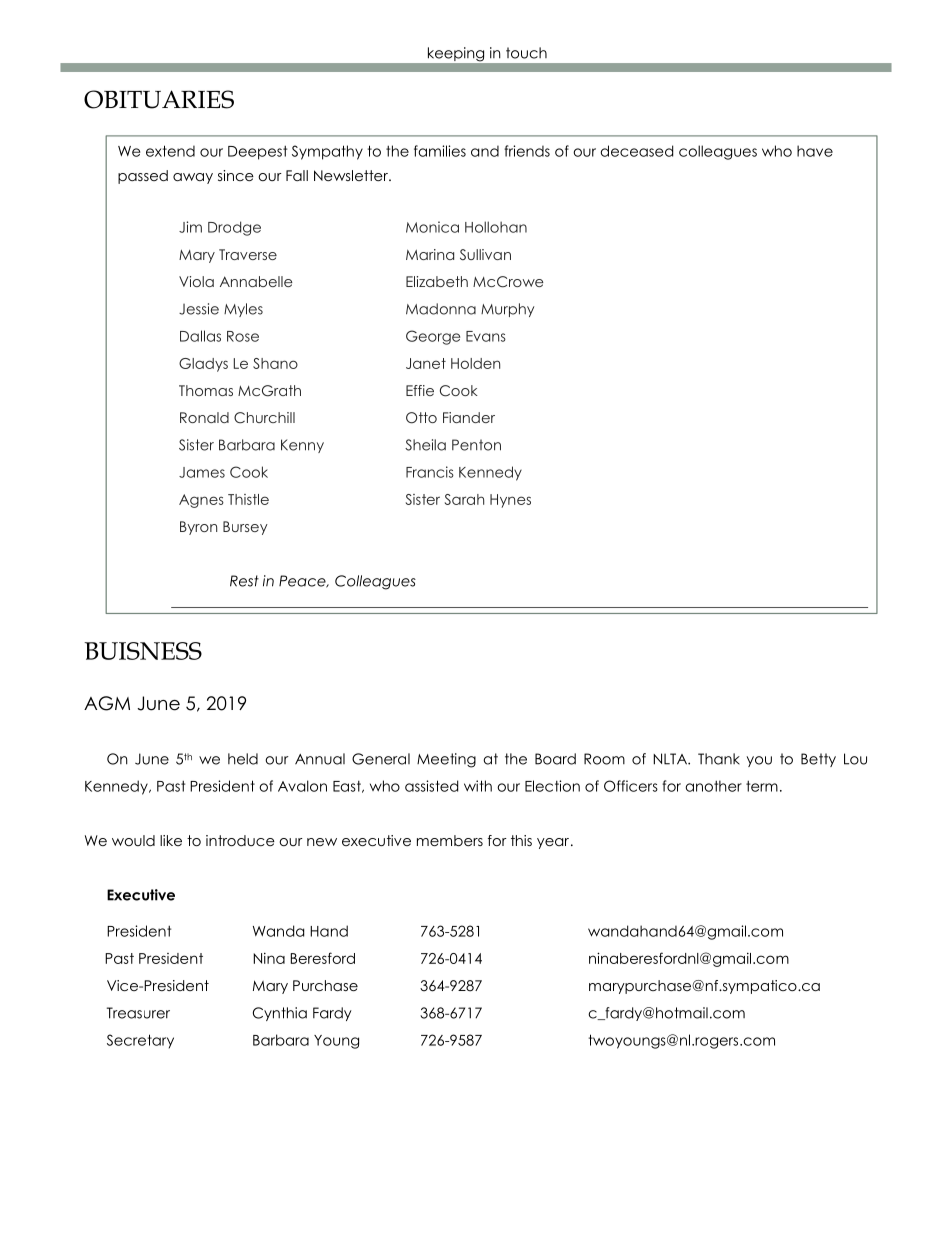  Describe the element at coordinates (159, 99) in the document. I see `OBITUARIES` at that location.
